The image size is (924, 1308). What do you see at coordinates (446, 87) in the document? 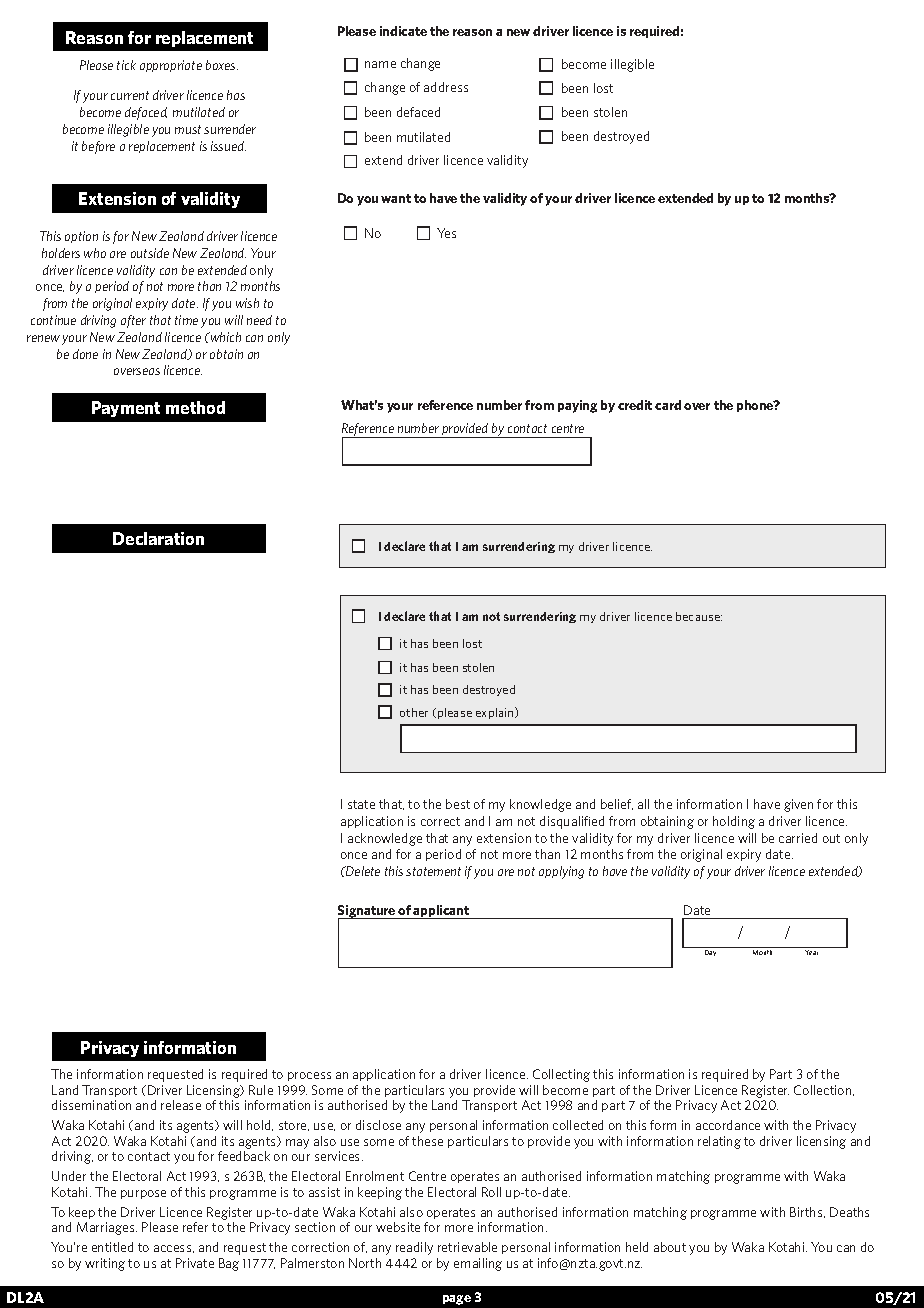
I see `address` at bounding box center [446, 87].
